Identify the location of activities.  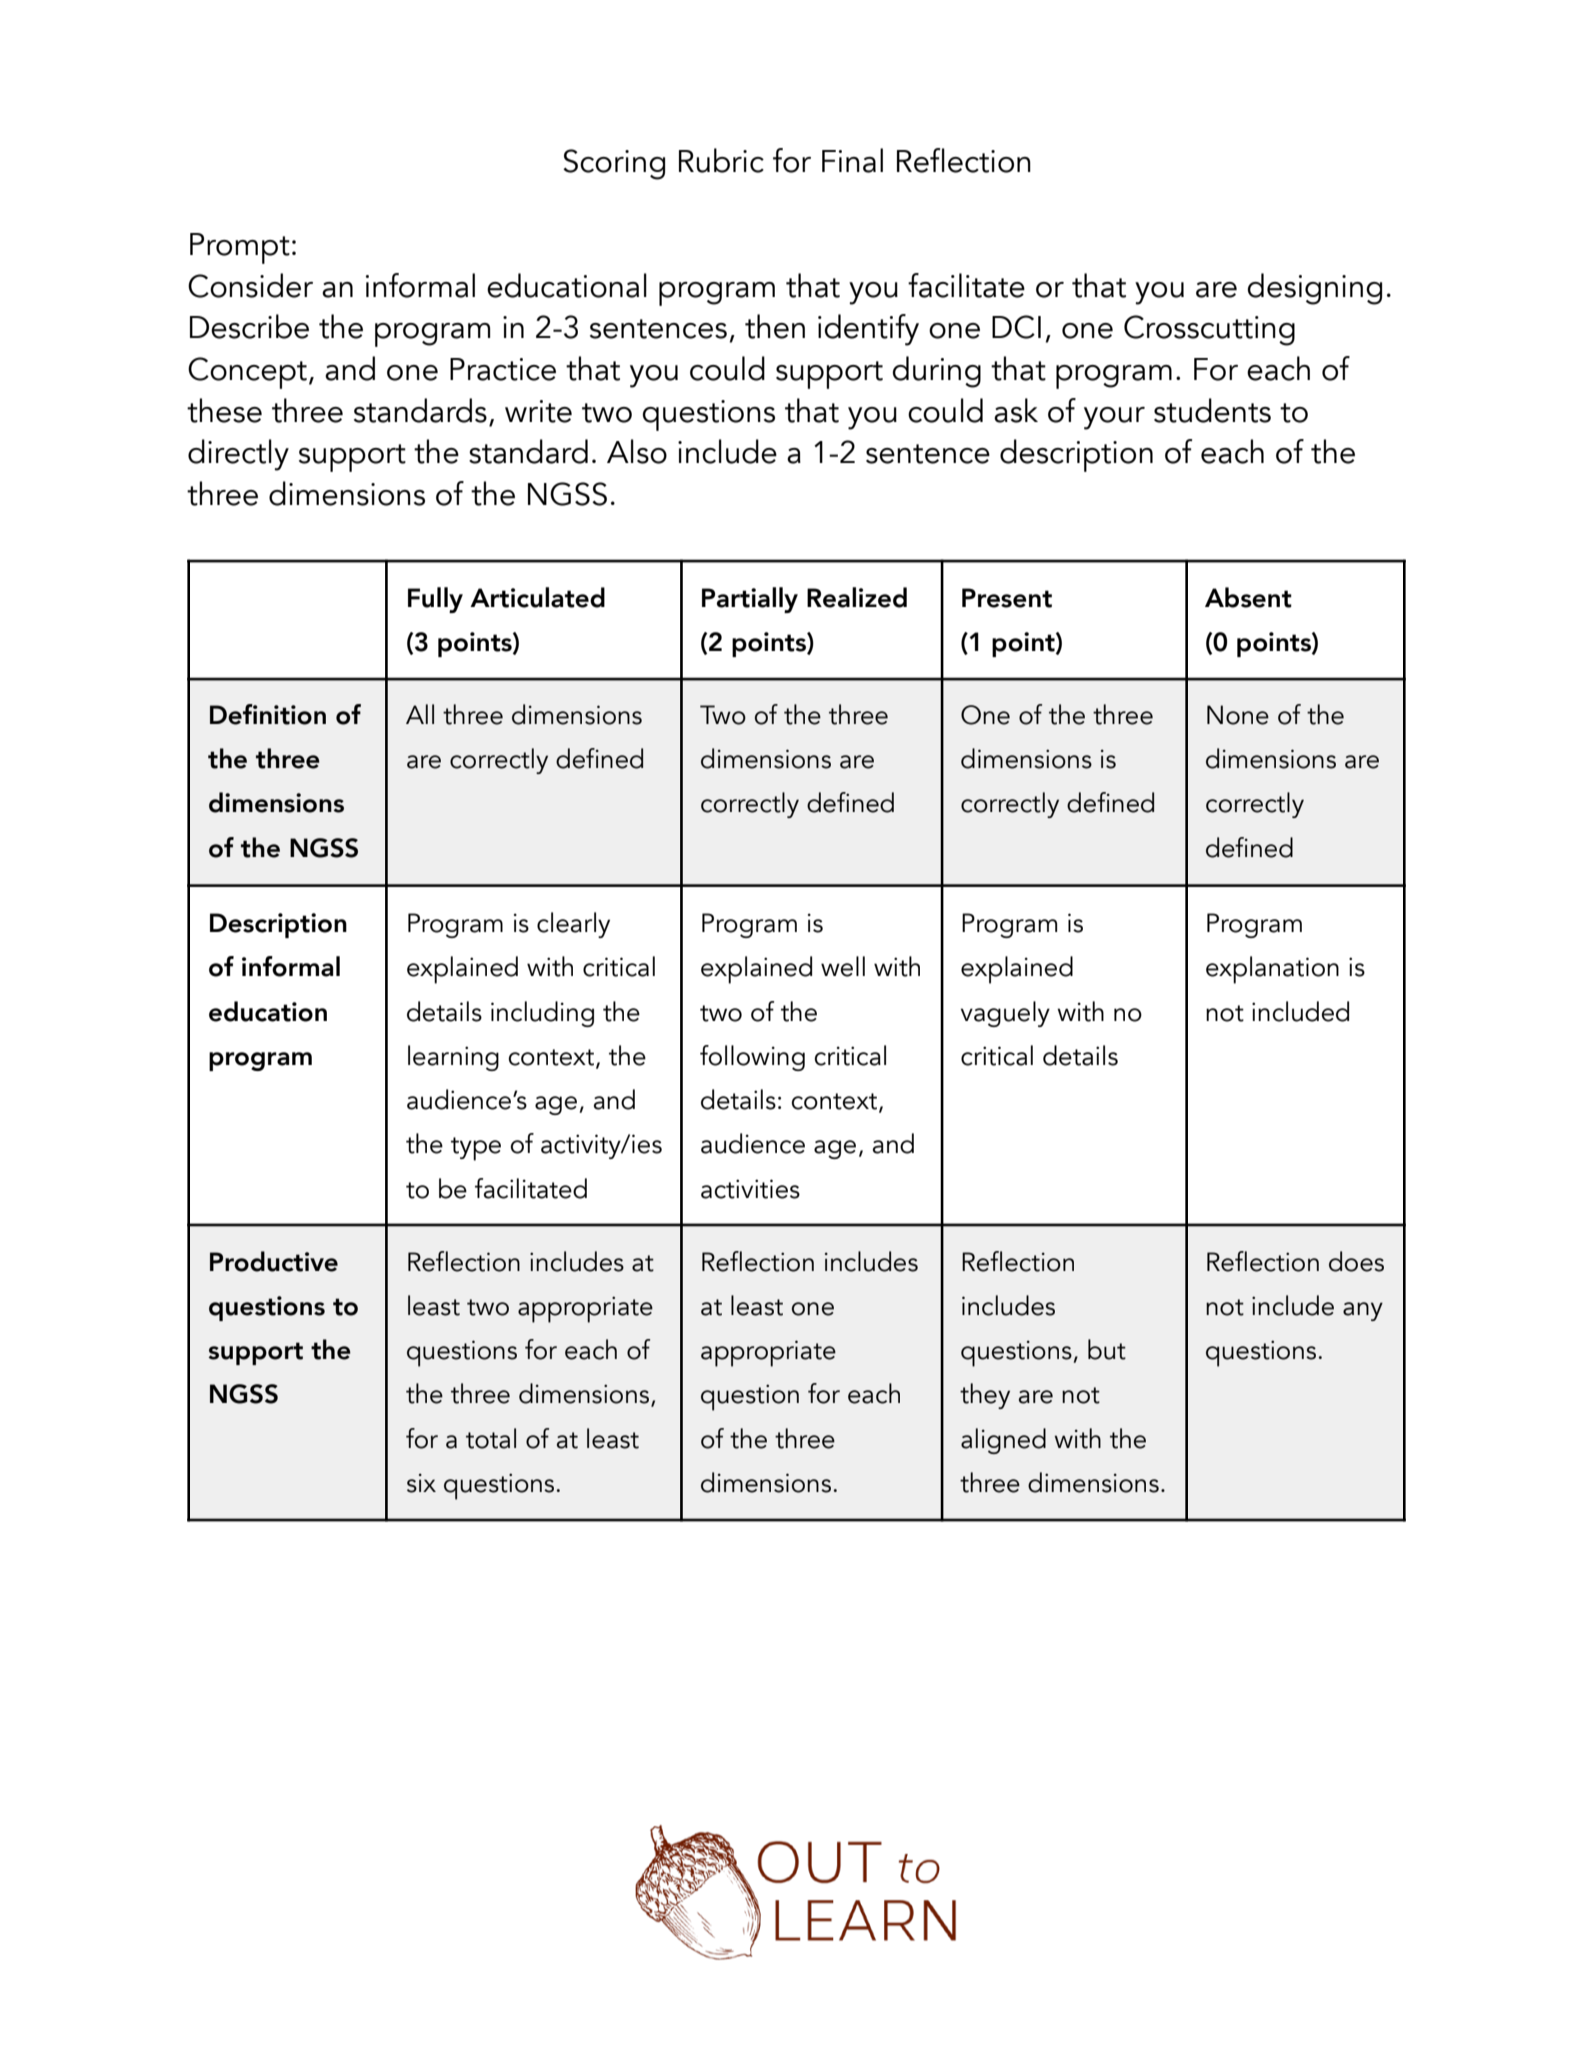
(750, 1189).
